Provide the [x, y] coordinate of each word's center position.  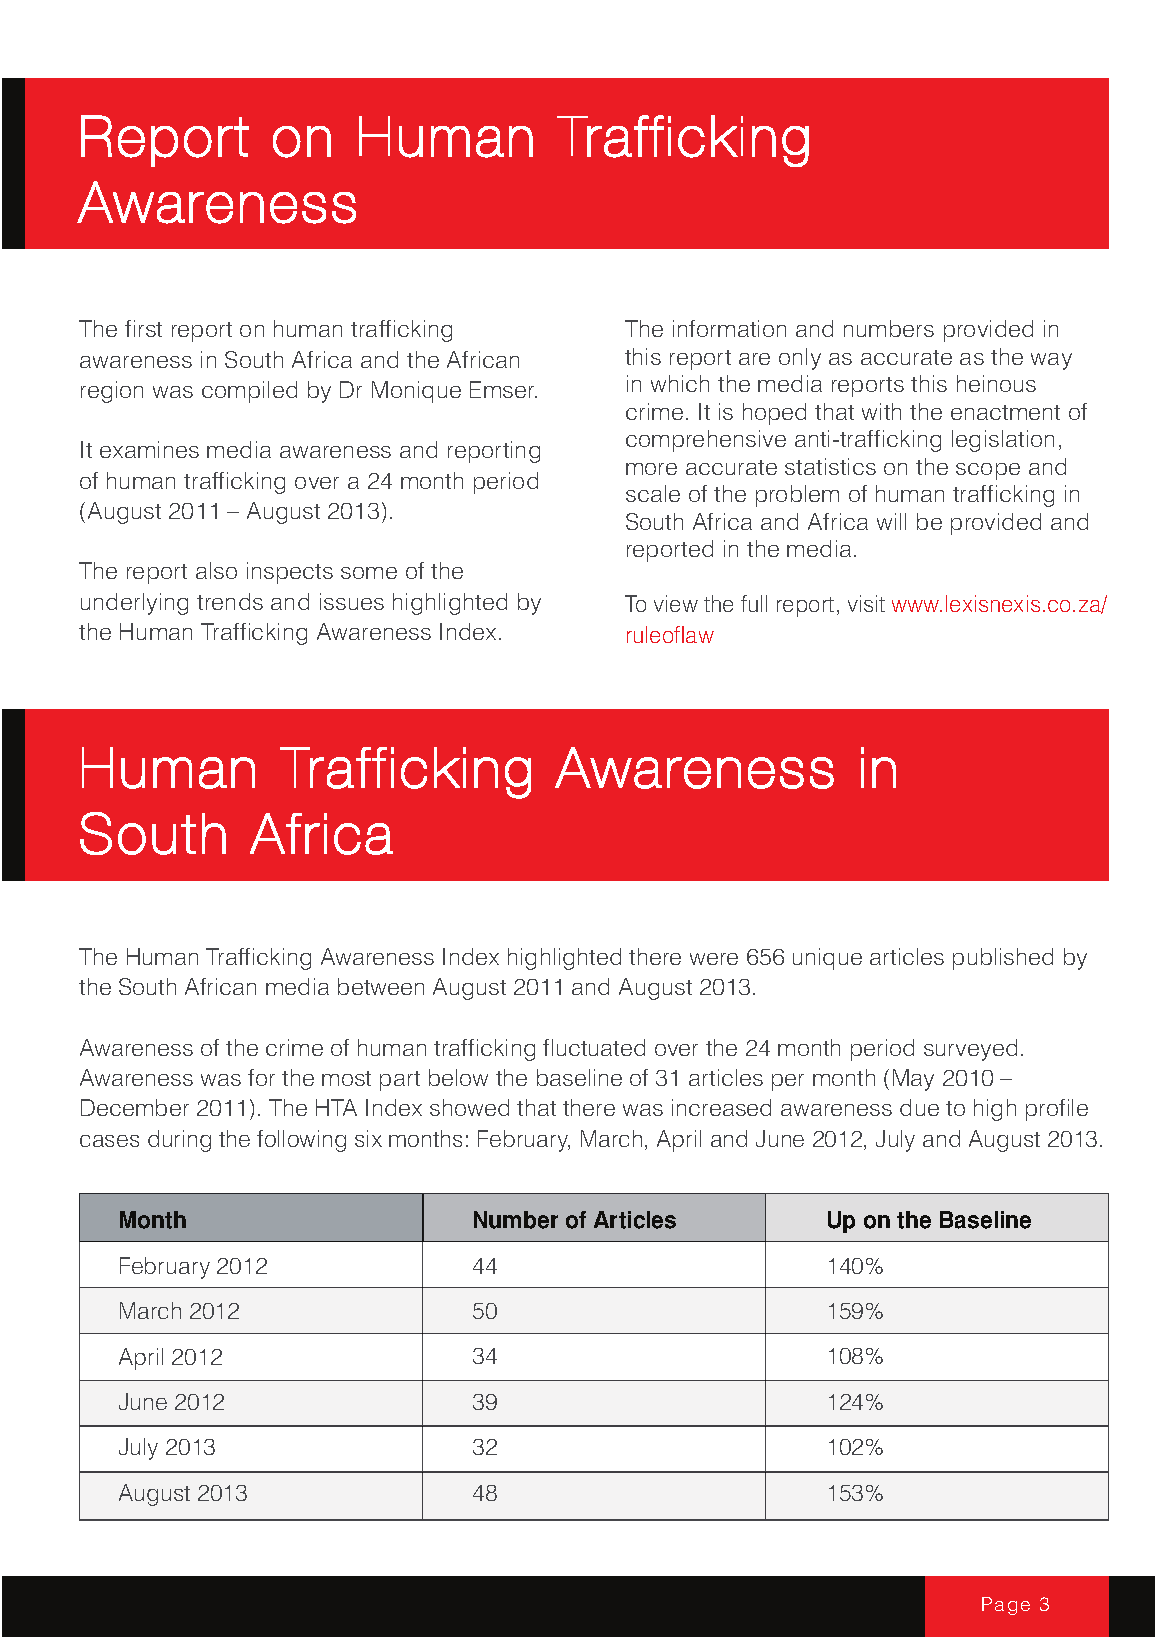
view [676, 603]
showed [469, 1107]
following [301, 1141]
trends [230, 601]
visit [866, 603]
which [680, 383]
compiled [249, 392]
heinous [996, 383]
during [179, 1141]
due [919, 1107]
